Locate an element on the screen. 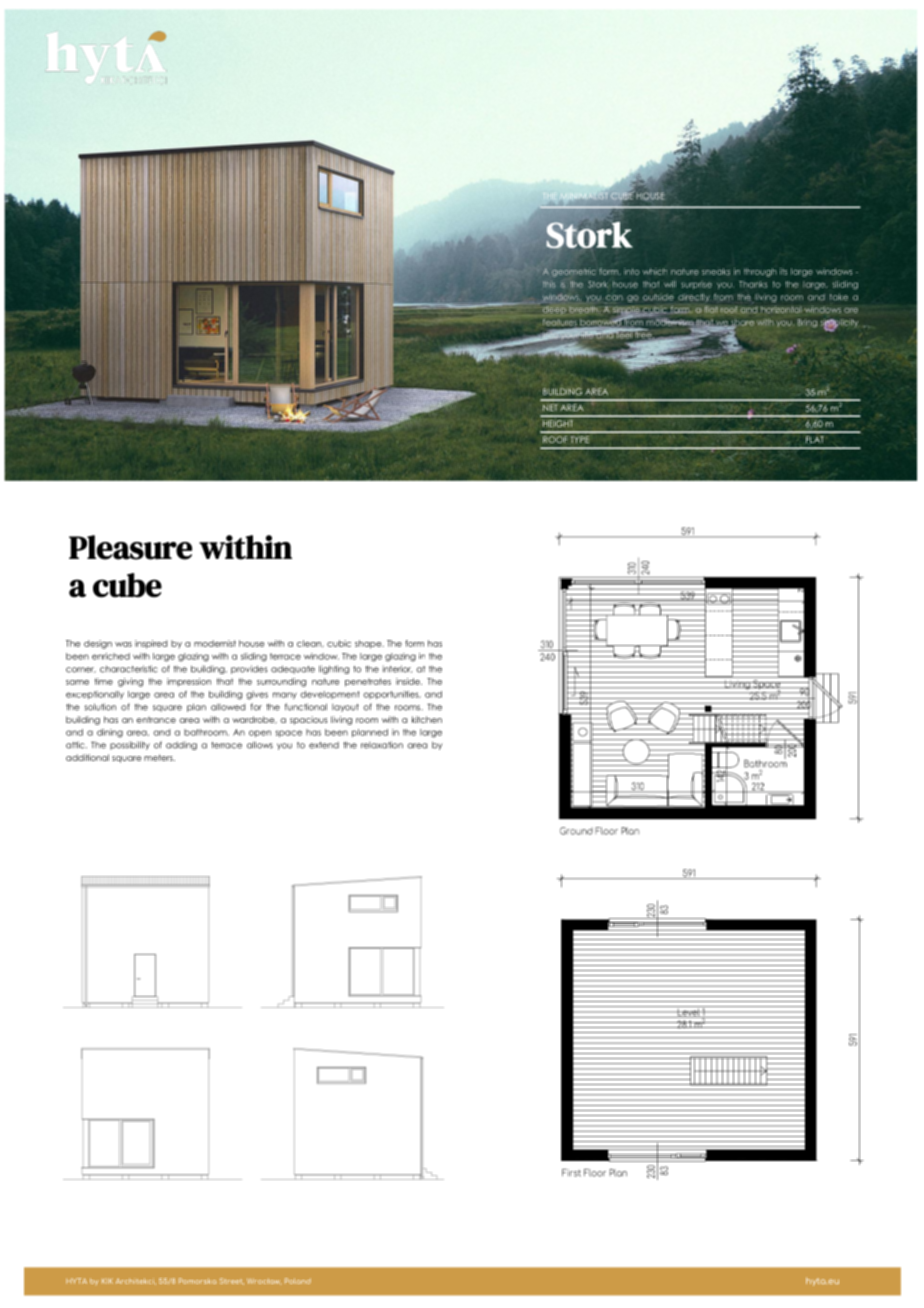  relaxation is located at coordinates (382, 745).
